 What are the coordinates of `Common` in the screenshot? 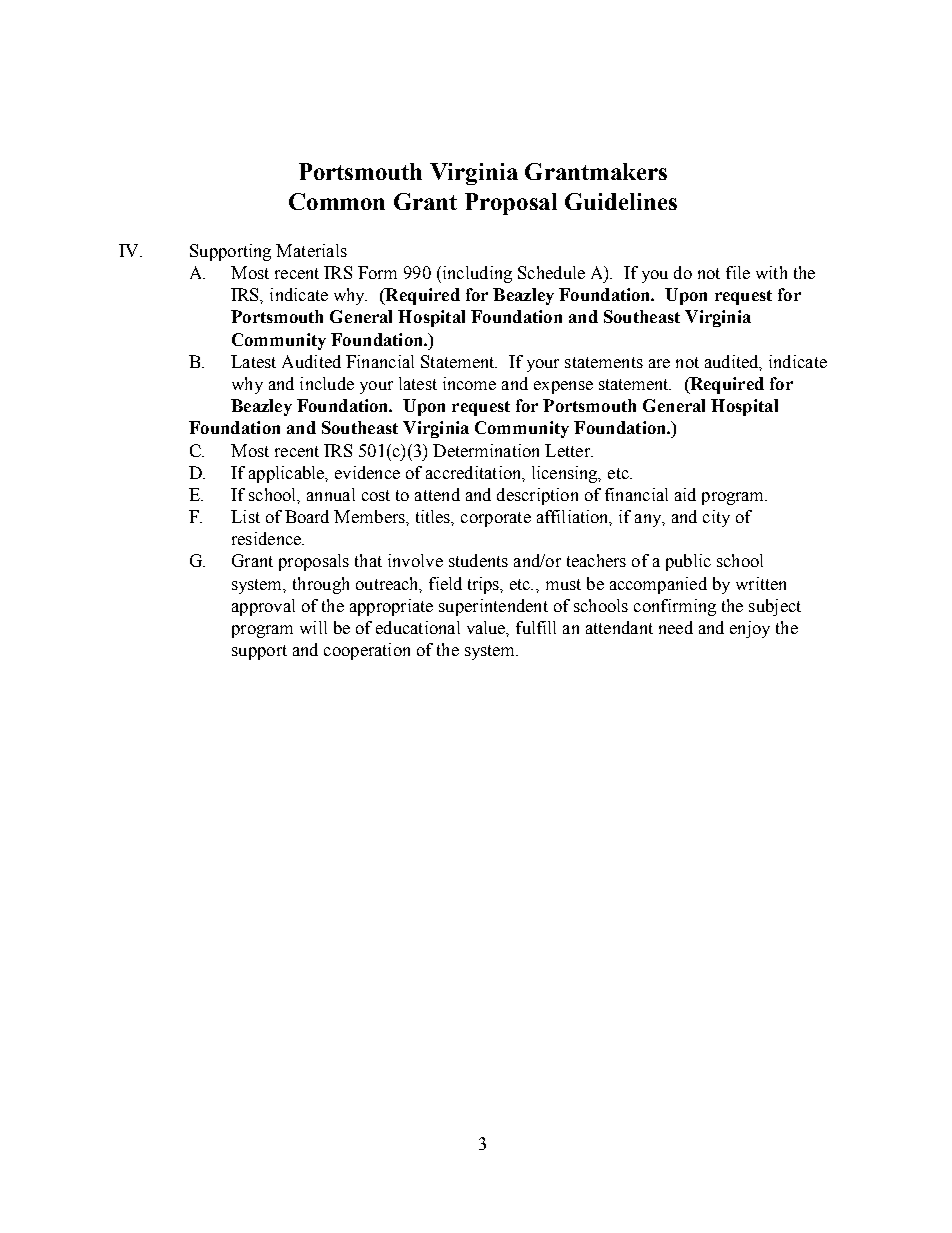 It's located at (337, 201).
